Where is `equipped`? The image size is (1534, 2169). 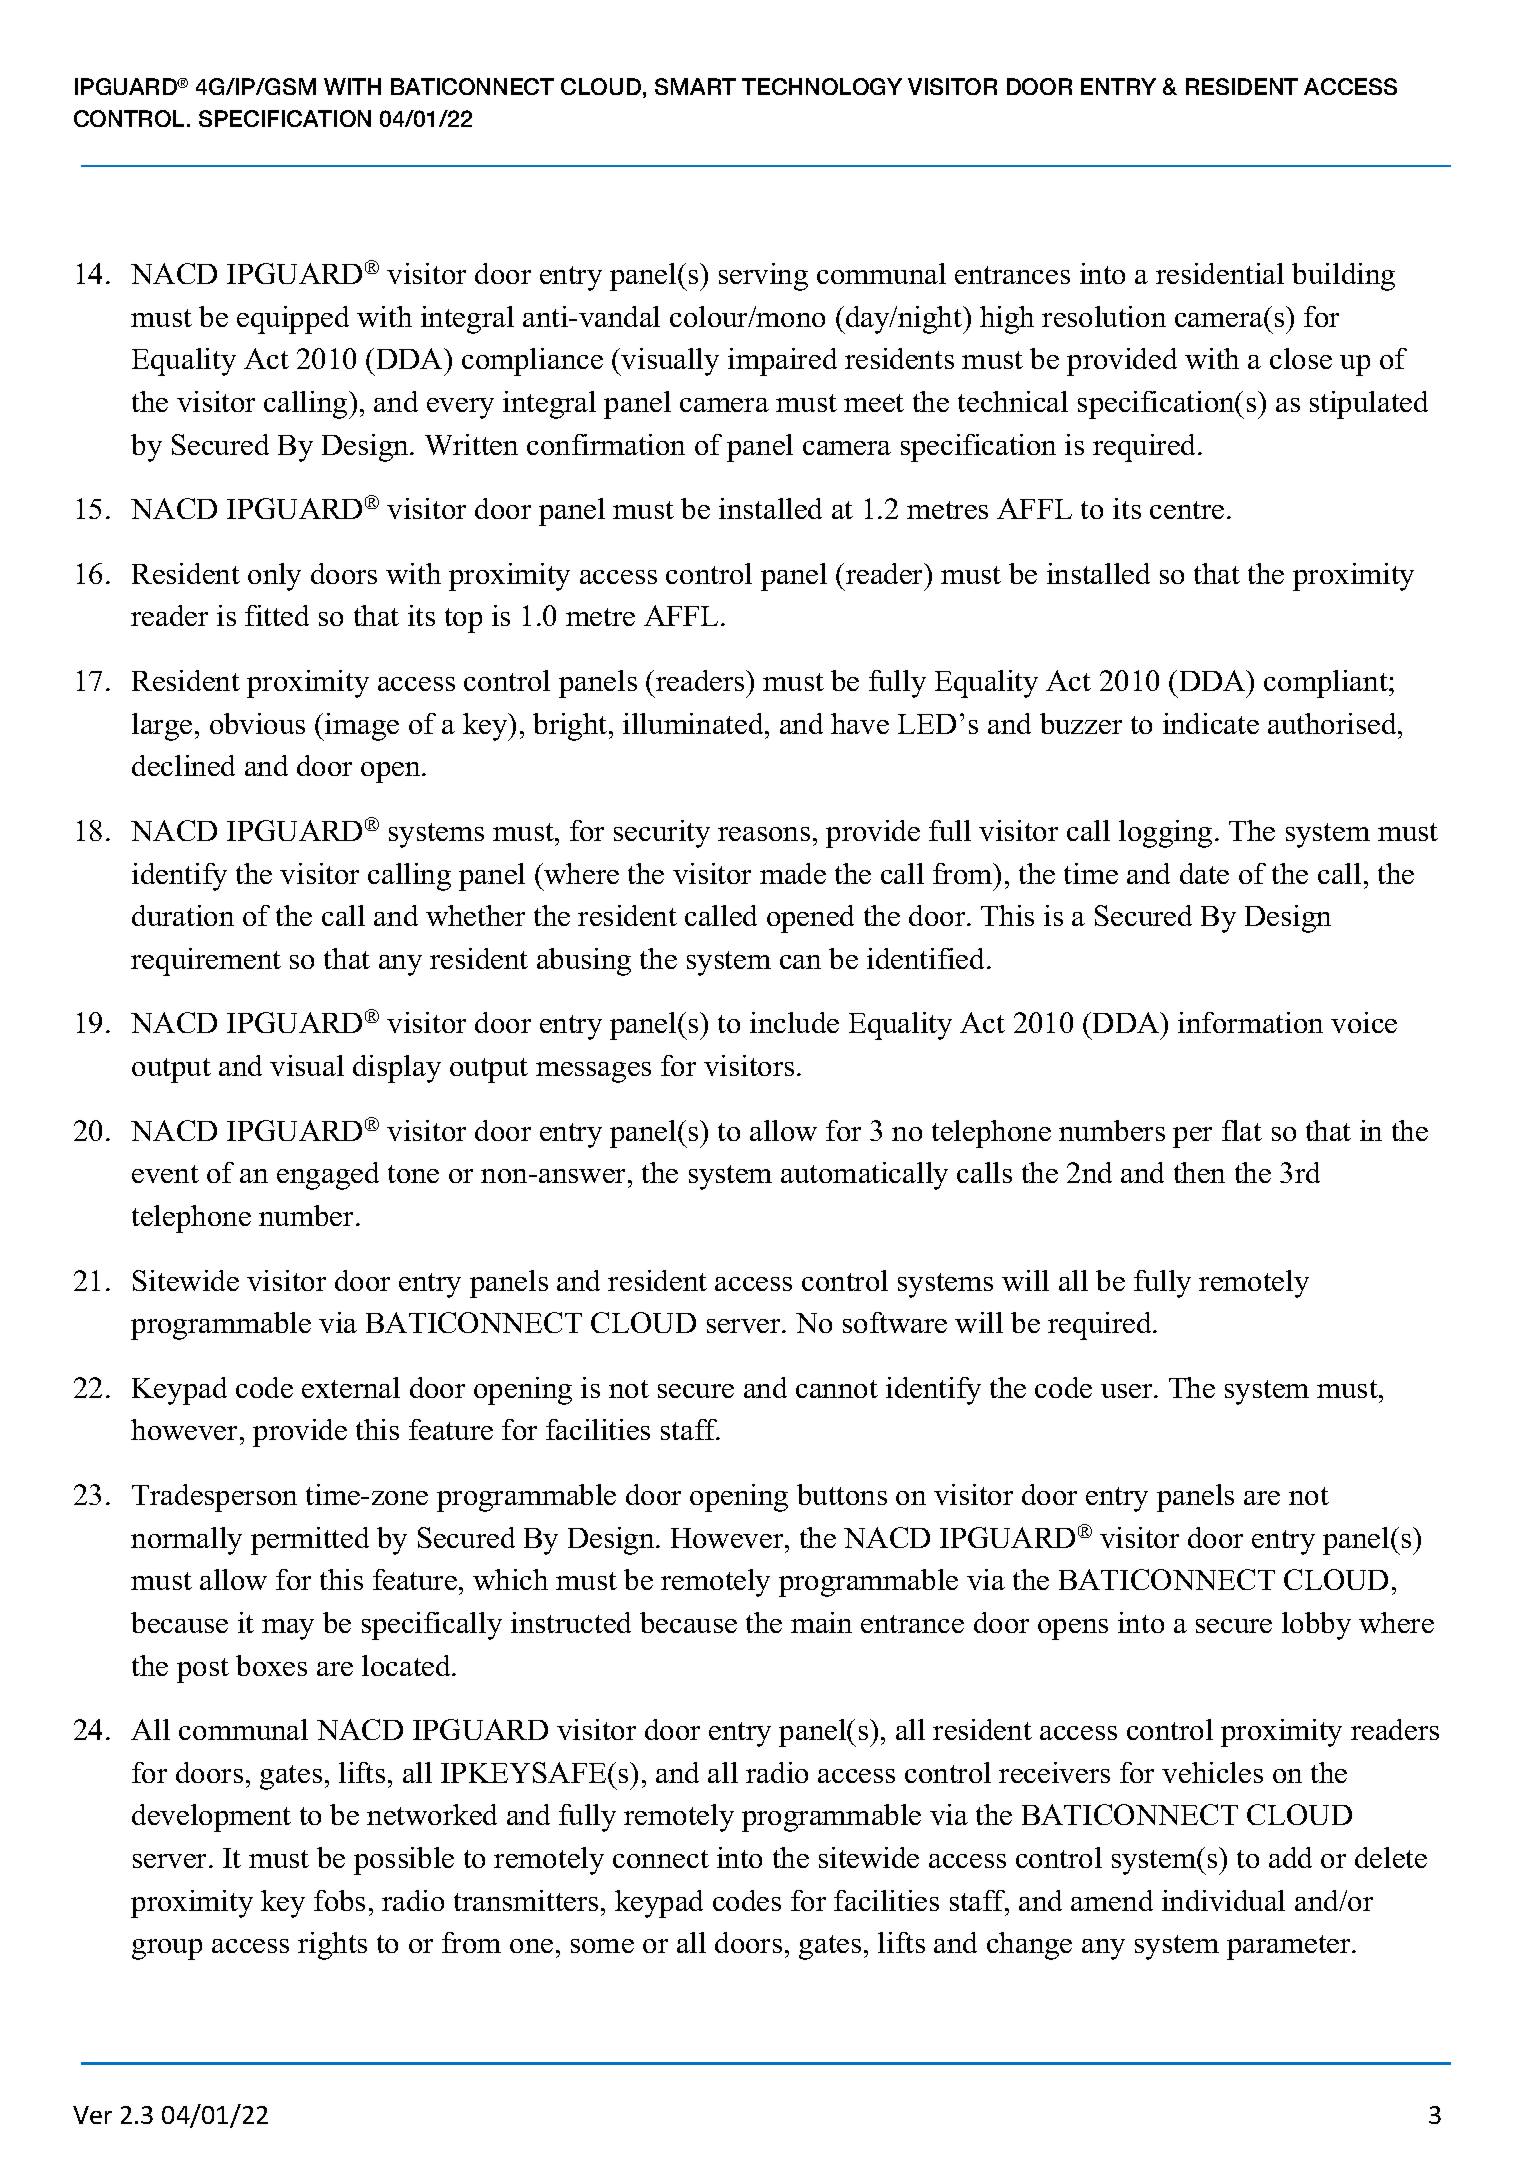 equipped is located at coordinates (293, 320).
